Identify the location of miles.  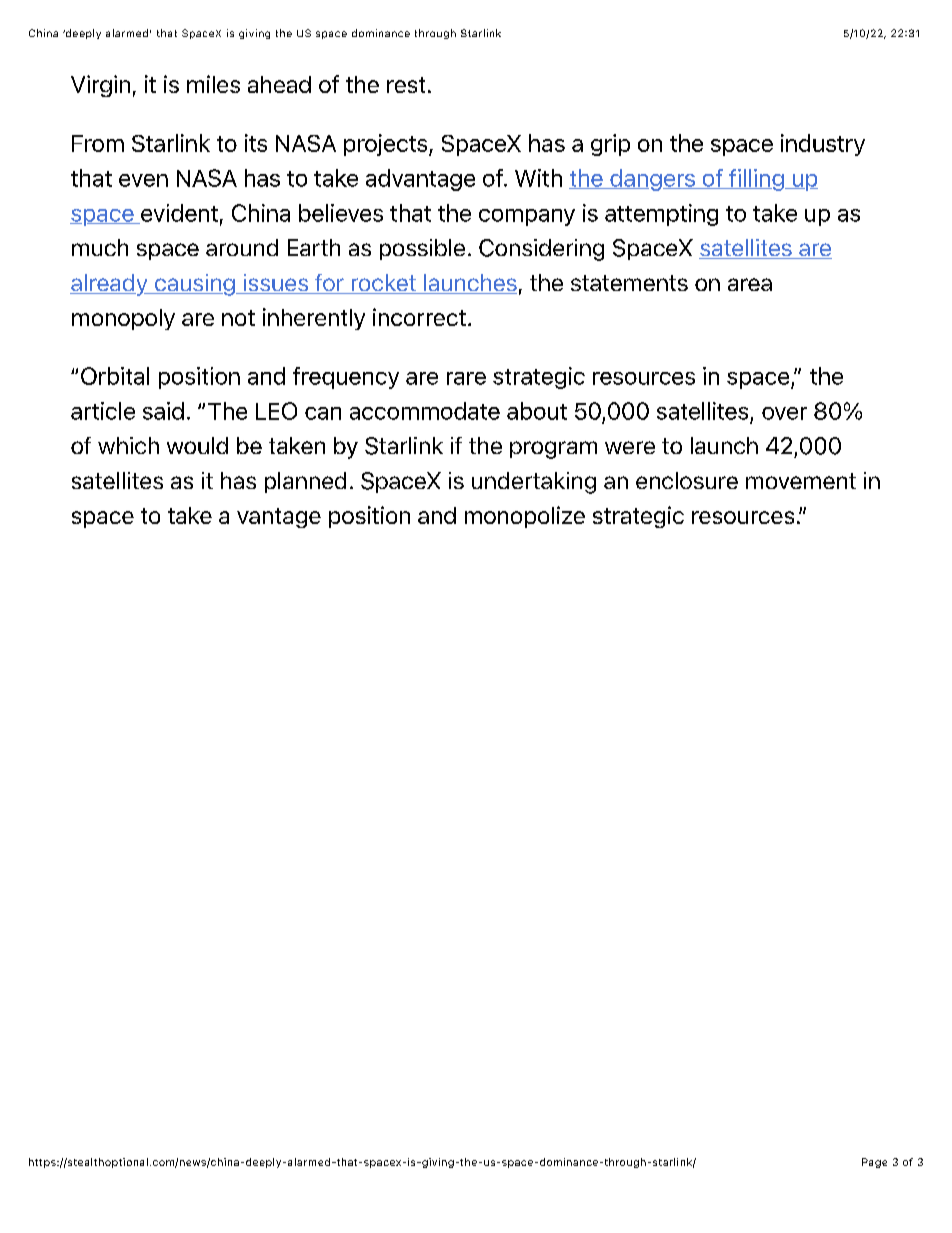
(213, 84).
